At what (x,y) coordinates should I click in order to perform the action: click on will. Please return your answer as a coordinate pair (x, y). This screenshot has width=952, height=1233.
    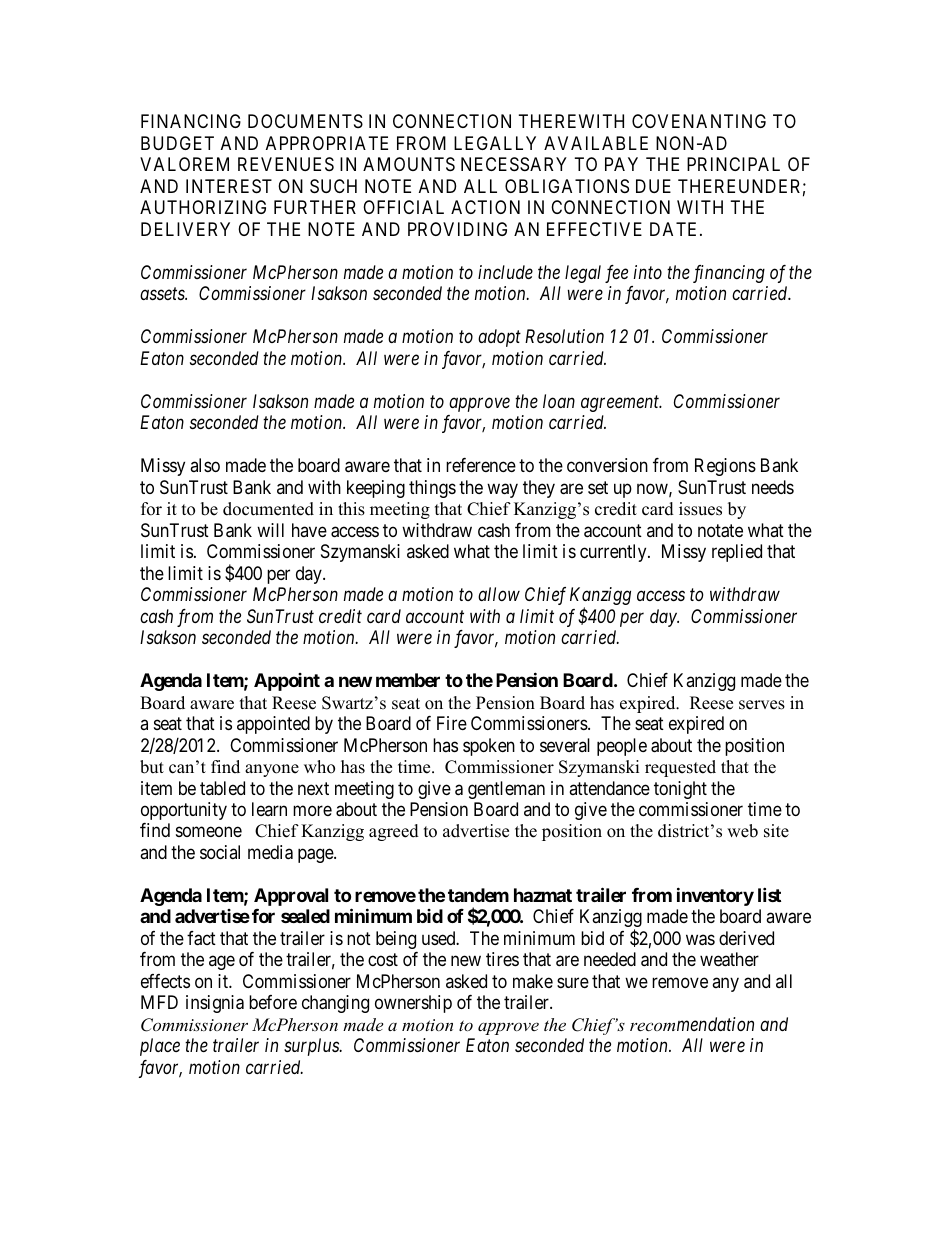
    Looking at the image, I should click on (270, 530).
